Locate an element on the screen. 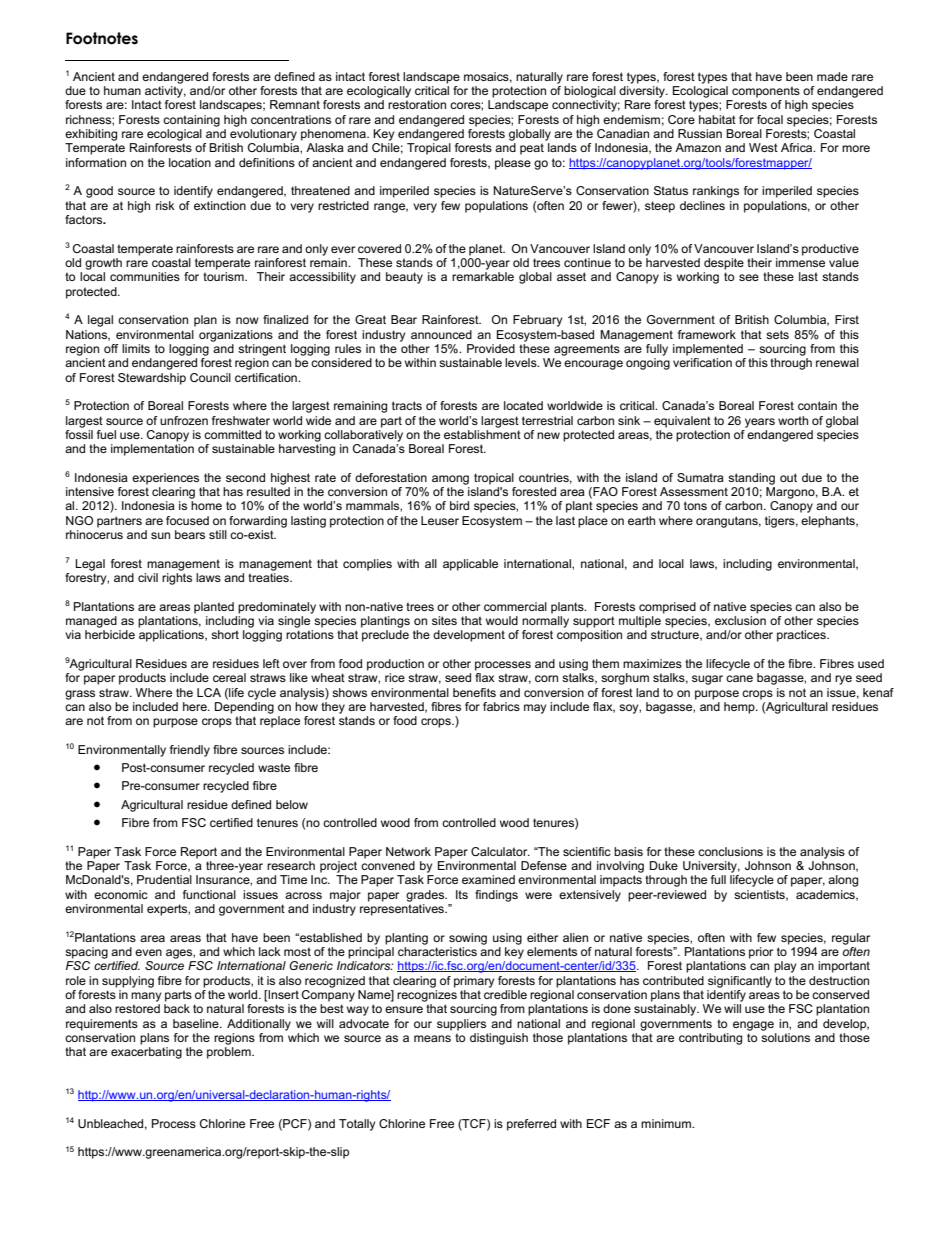 This screenshot has width=952, height=1233. worth is located at coordinates (793, 420).
